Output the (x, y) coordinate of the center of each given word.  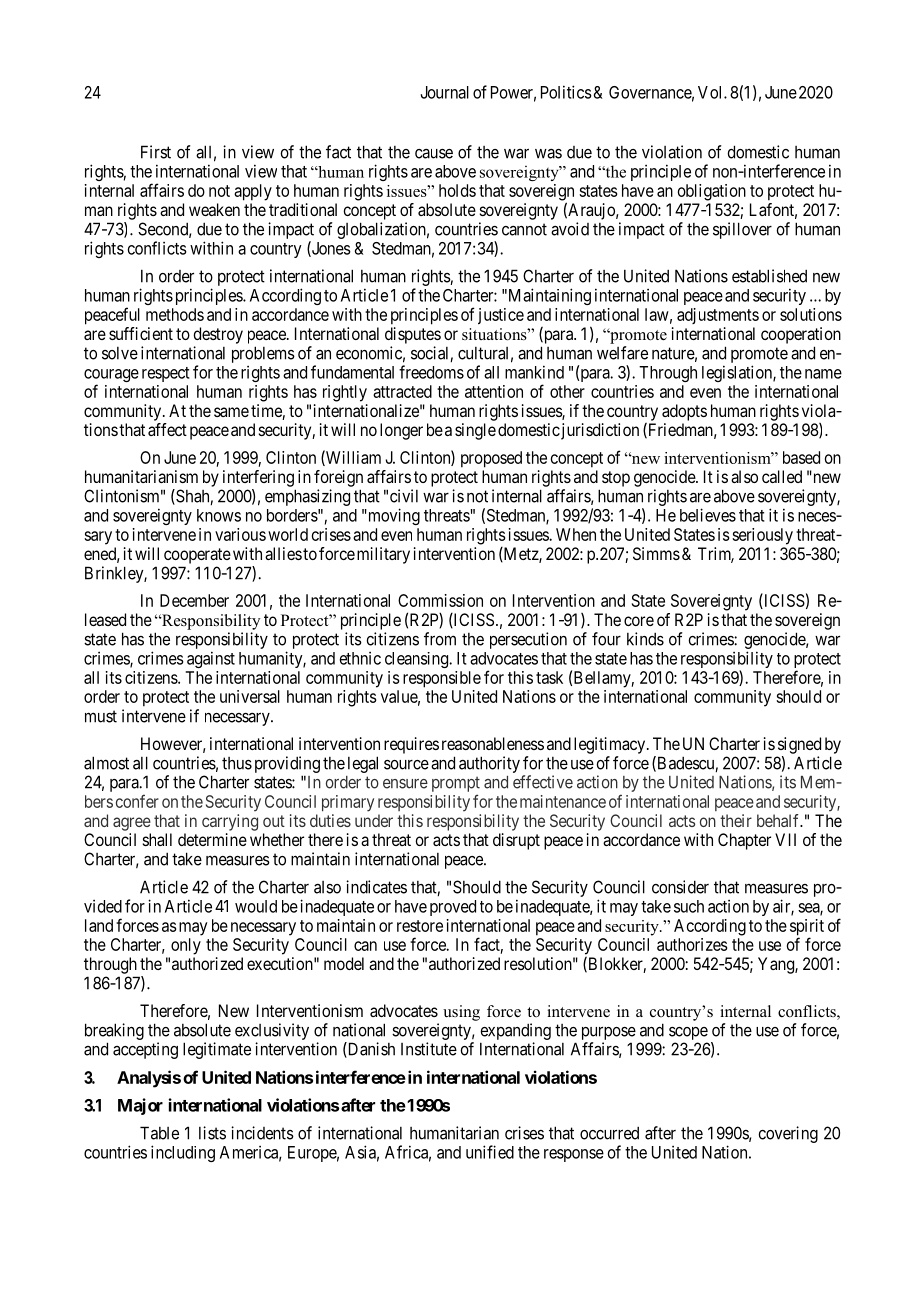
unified (490, 1152)
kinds (645, 639)
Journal (445, 92)
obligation (712, 192)
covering (788, 1134)
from (440, 639)
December (194, 600)
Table (159, 1133)
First (156, 152)
